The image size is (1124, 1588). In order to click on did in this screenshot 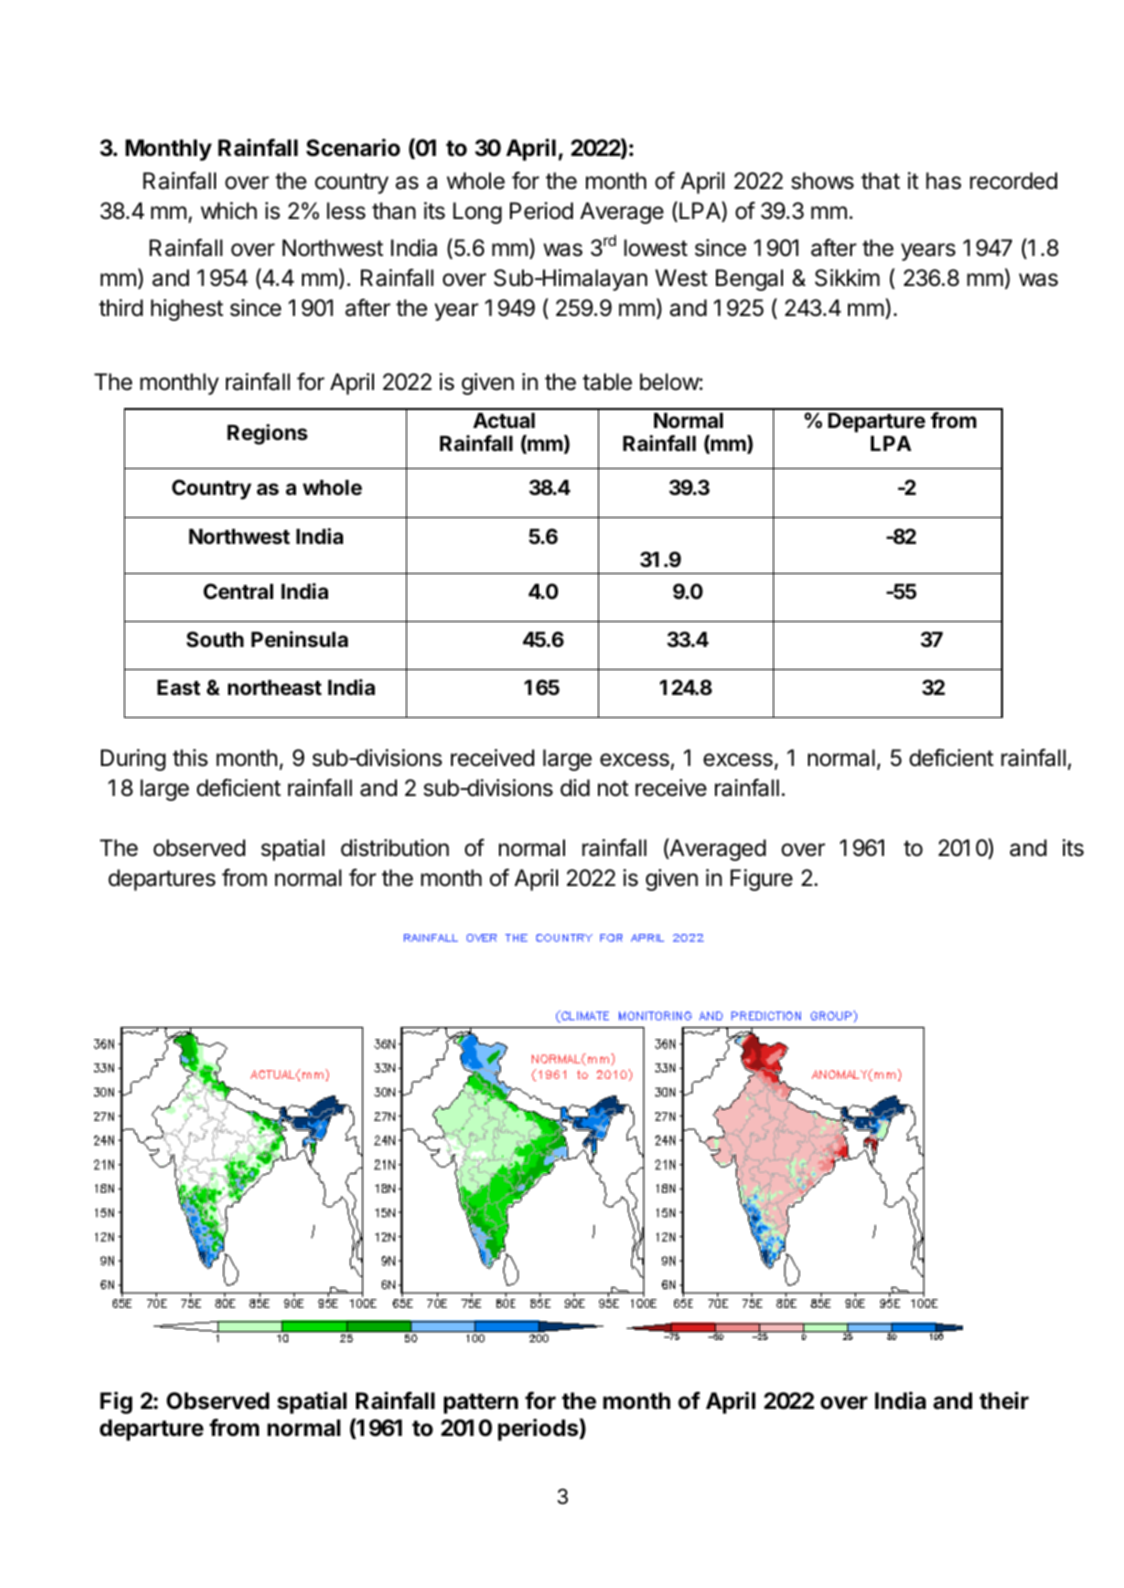, I will do `click(575, 788)`.
